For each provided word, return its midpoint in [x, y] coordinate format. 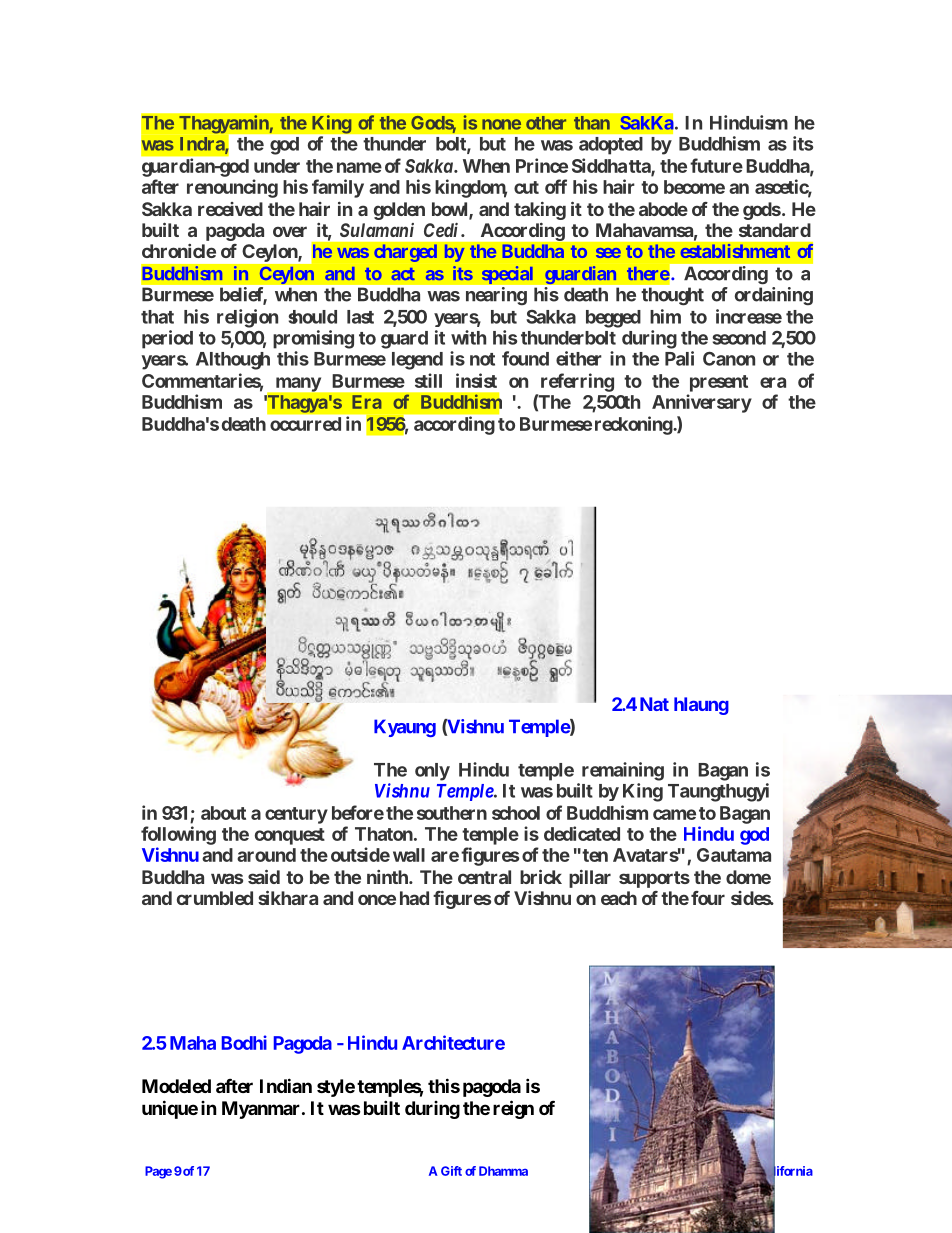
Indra [203, 145]
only [432, 772]
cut [526, 187]
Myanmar [262, 1110]
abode [663, 209]
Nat [654, 704]
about [223, 813]
